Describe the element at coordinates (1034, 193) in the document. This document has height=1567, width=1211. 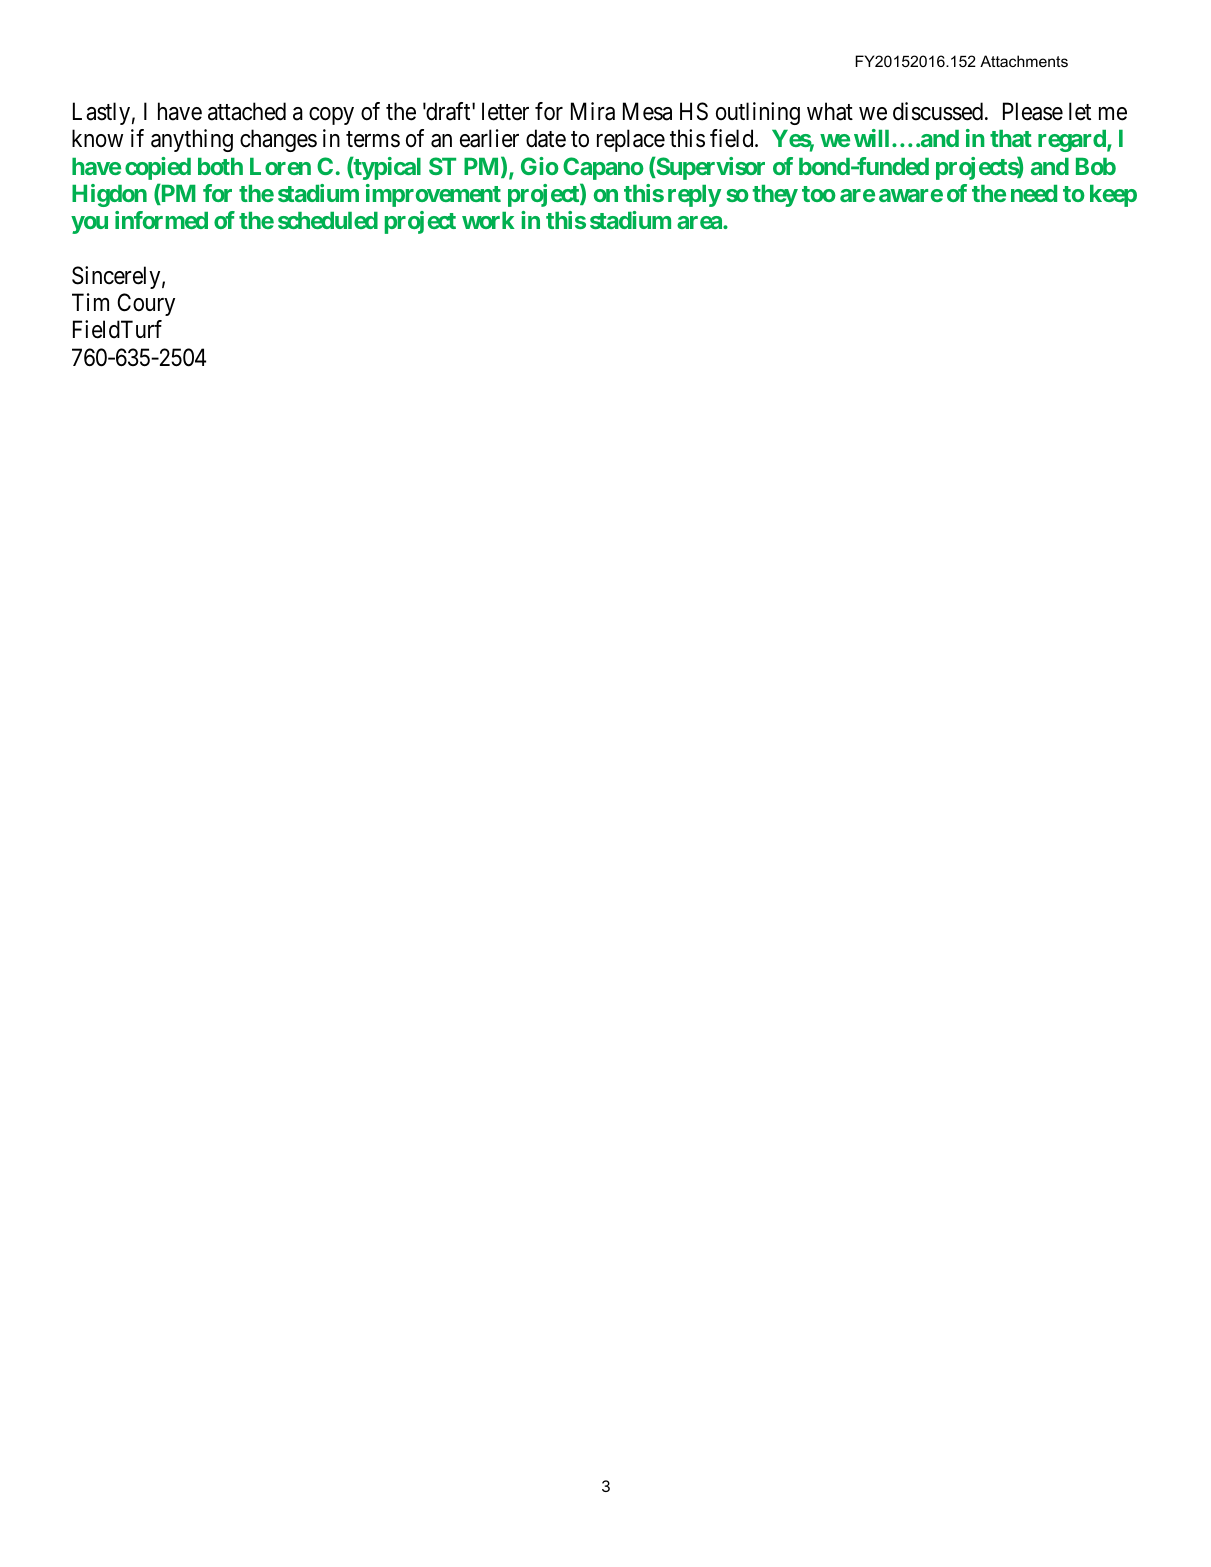
I see `need` at that location.
